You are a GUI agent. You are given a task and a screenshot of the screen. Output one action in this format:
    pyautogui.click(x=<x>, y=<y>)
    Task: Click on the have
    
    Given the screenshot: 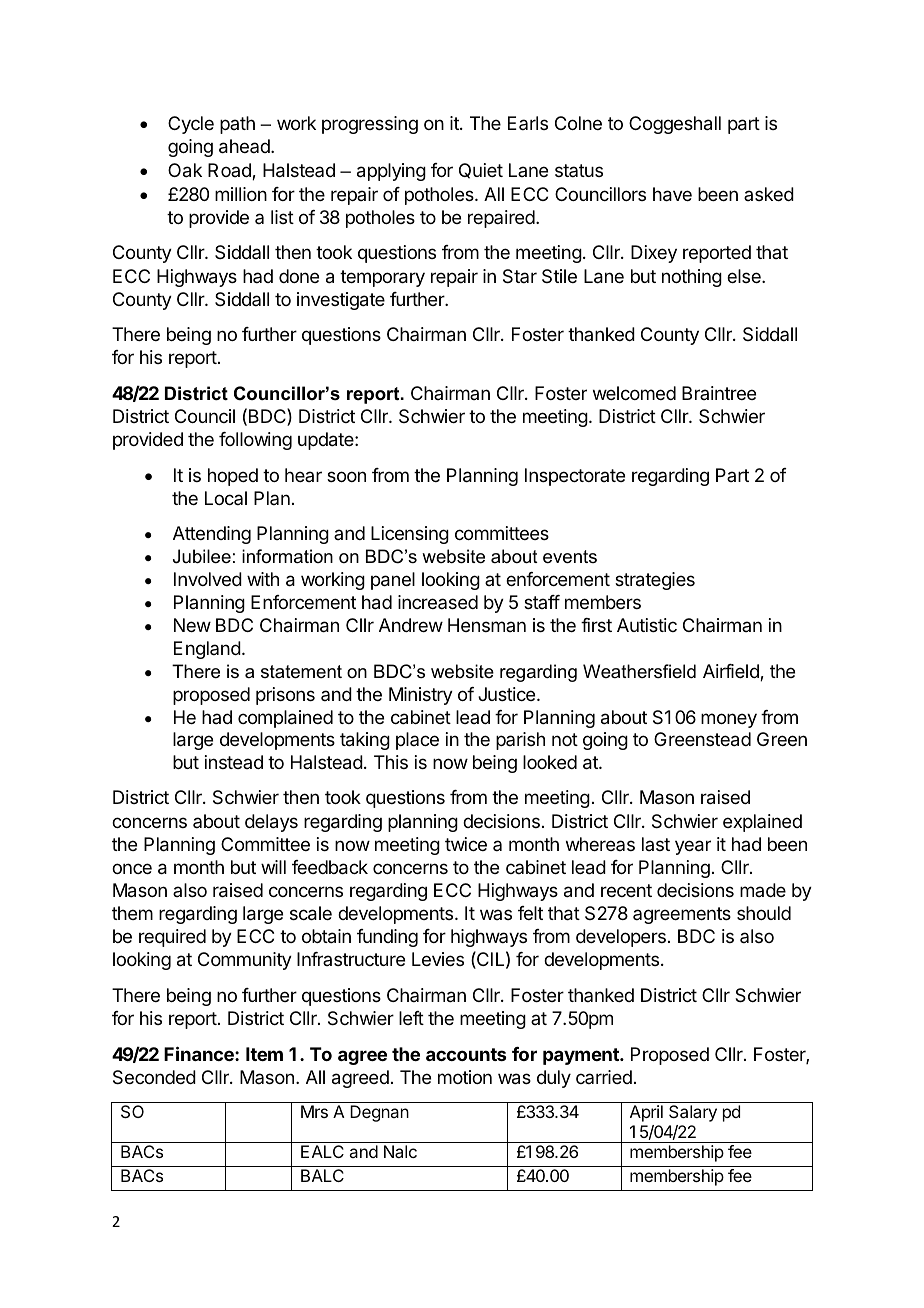 What is the action you would take?
    pyautogui.click(x=672, y=194)
